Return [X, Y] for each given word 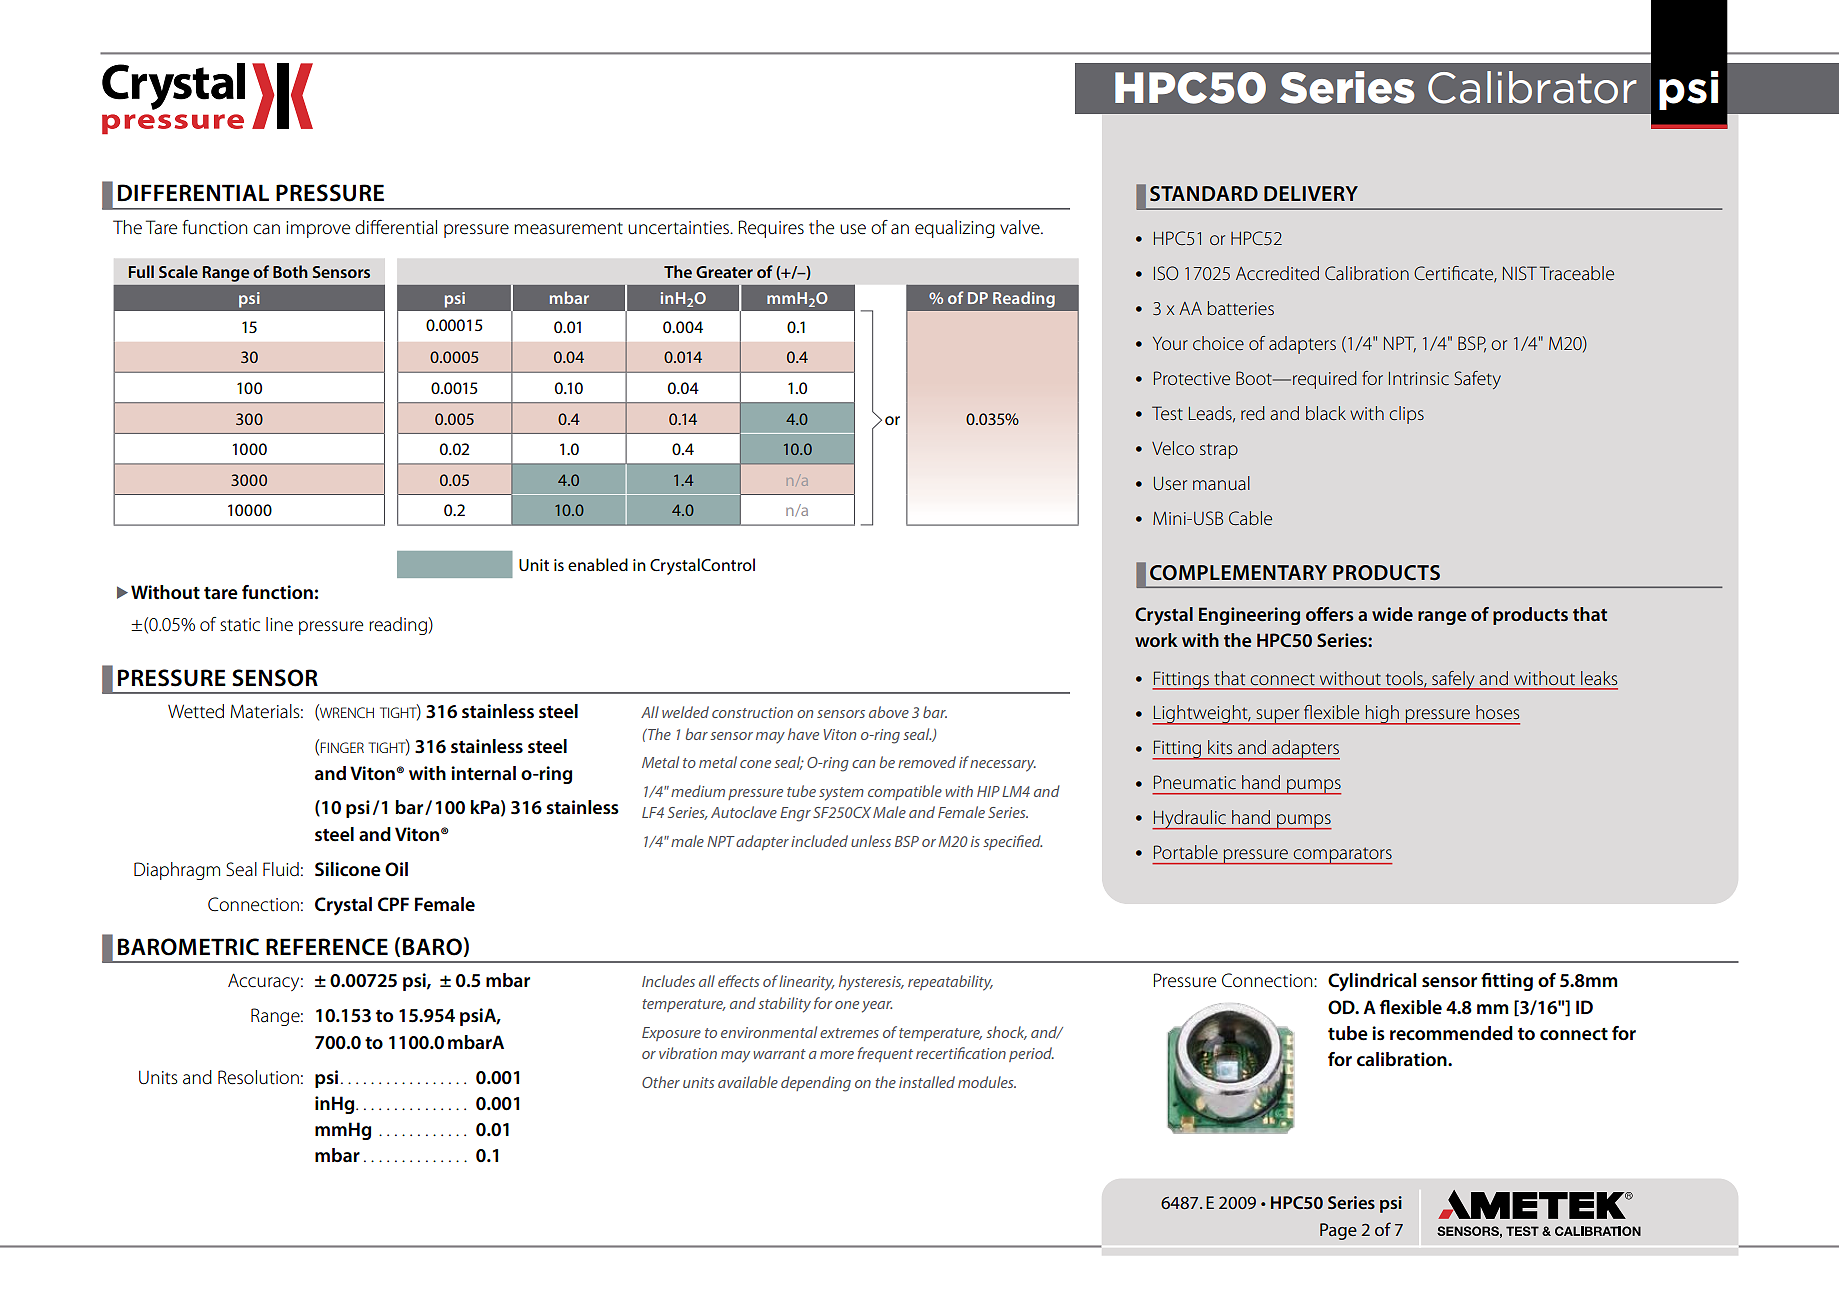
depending [816, 1084]
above [889, 712]
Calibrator [1532, 87]
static [240, 625]
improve [318, 229]
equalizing [955, 229]
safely [1453, 680]
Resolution [258, 1077]
